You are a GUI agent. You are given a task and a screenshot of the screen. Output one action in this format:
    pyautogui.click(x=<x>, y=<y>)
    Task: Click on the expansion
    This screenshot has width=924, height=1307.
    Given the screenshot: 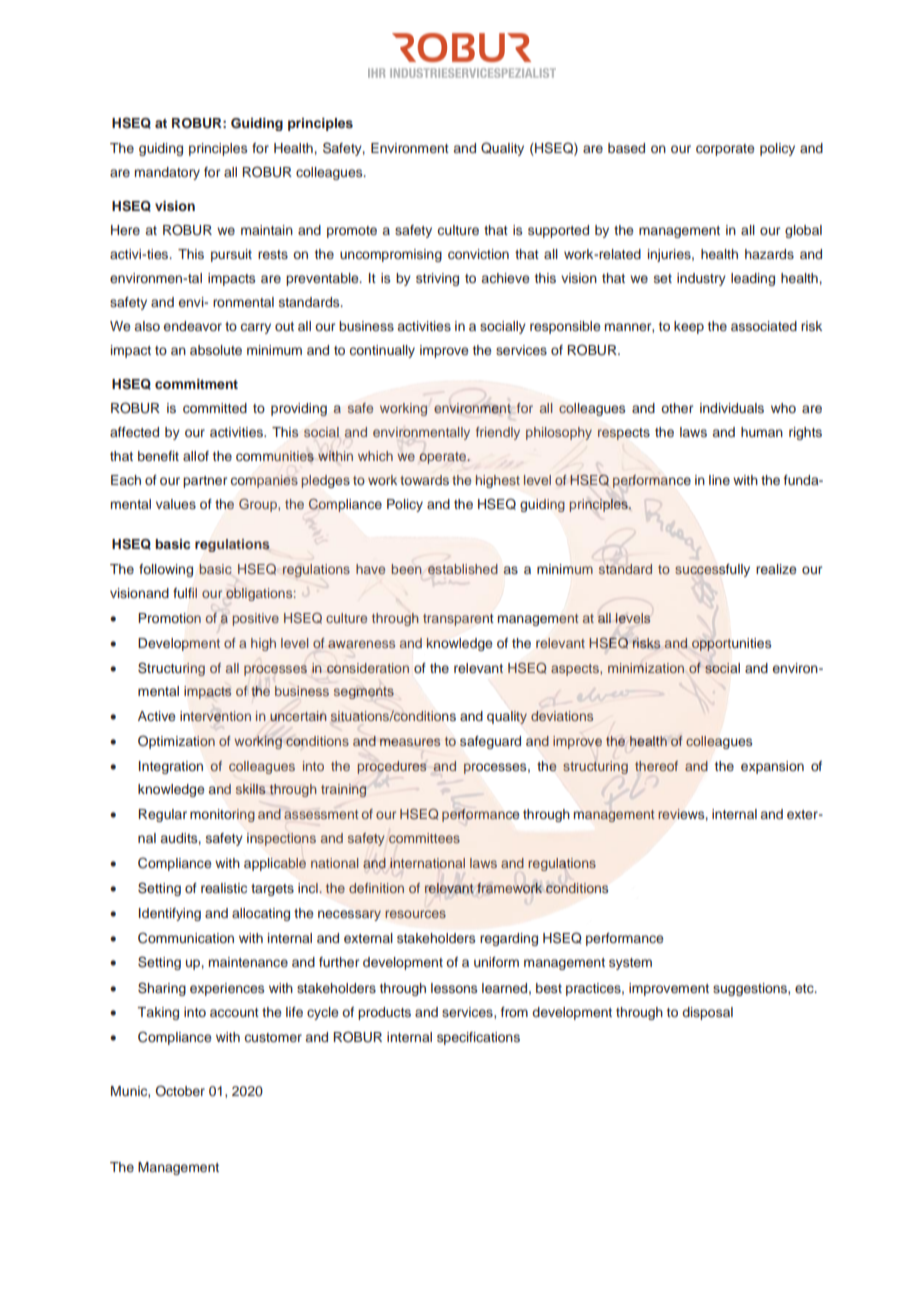 What is the action you would take?
    pyautogui.click(x=772, y=767)
